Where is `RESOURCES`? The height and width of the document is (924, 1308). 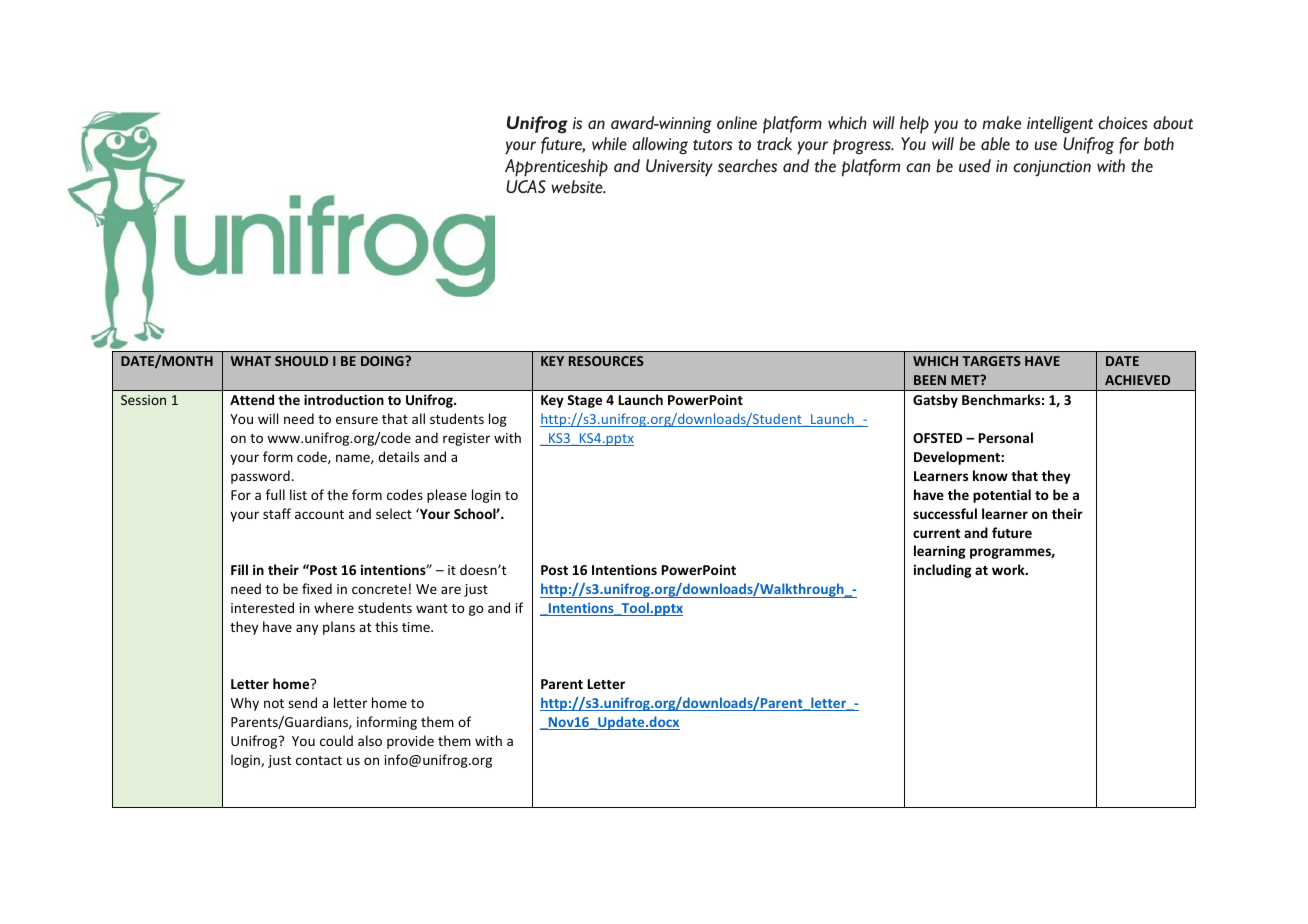 RESOURCES is located at coordinates (606, 361).
